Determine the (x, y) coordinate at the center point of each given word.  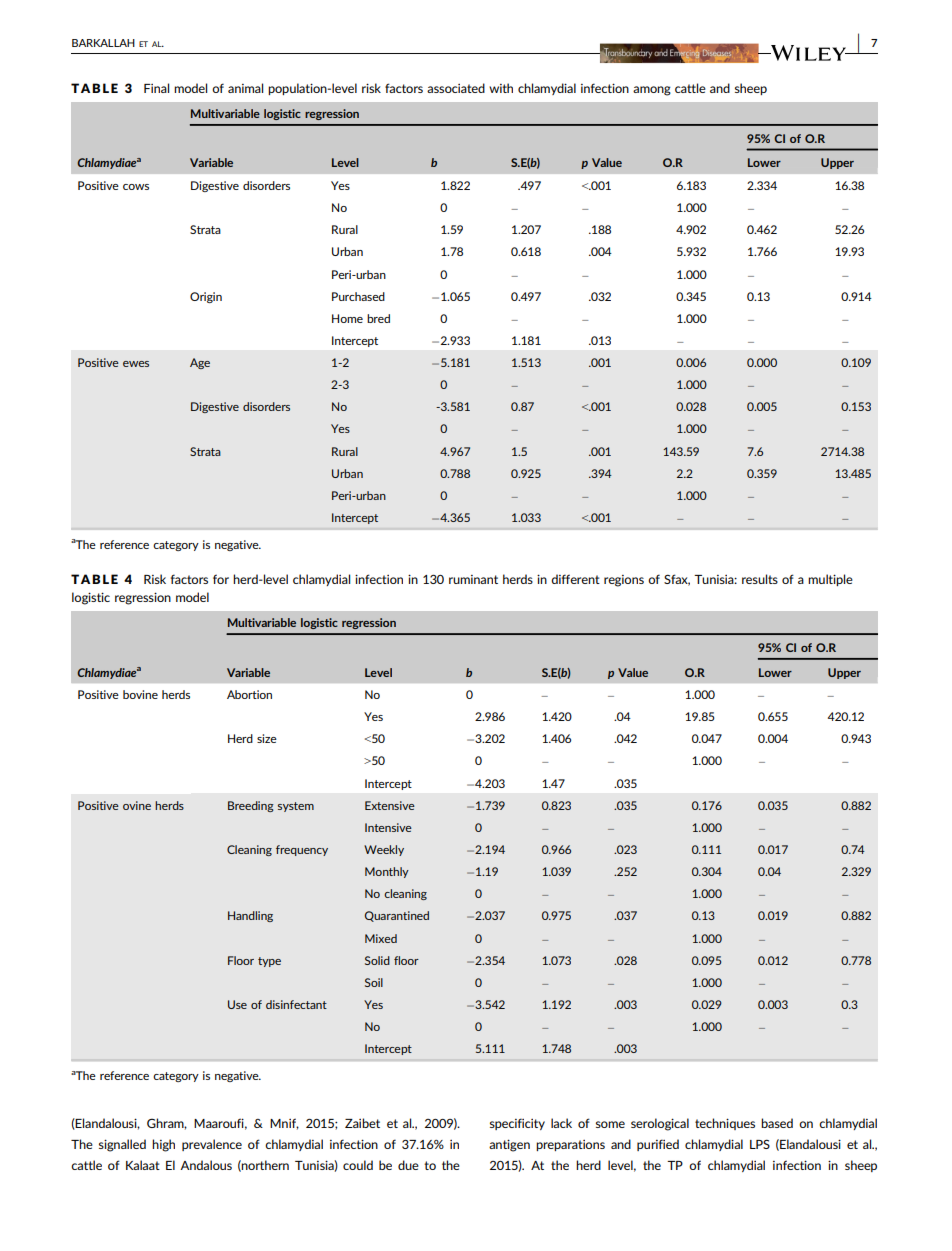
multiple (830, 580)
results (760, 579)
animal (245, 88)
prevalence (212, 1145)
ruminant (473, 579)
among (652, 91)
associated (456, 88)
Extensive (390, 805)
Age (200, 363)
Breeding (251, 806)
